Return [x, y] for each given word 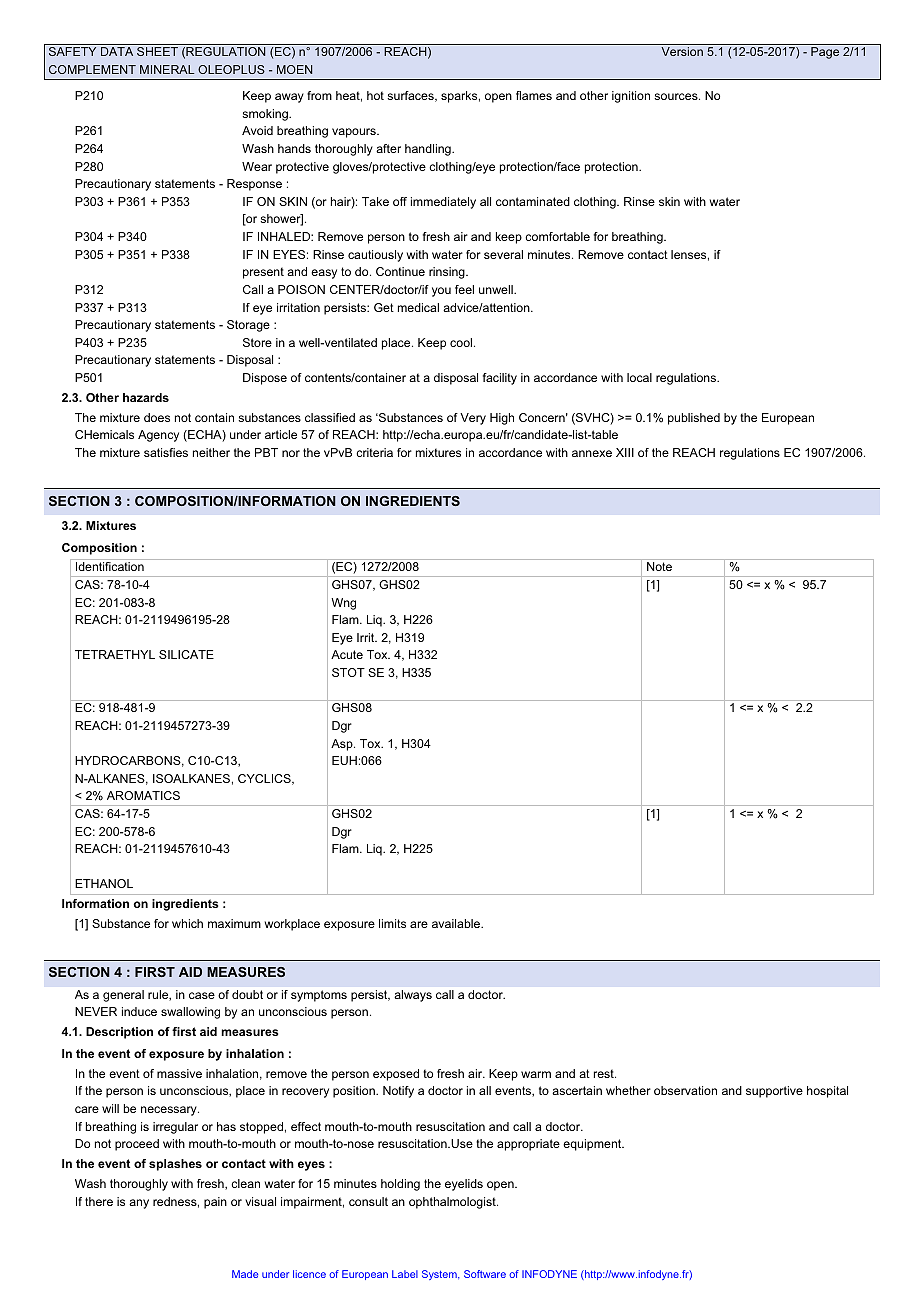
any [139, 1204]
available [457, 923]
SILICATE [186, 654]
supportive [774, 1092]
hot [375, 95]
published [694, 419]
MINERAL [167, 69]
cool [462, 342]
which [187, 923]
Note [659, 566]
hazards [146, 397]
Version [682, 51]
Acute [347, 654]
